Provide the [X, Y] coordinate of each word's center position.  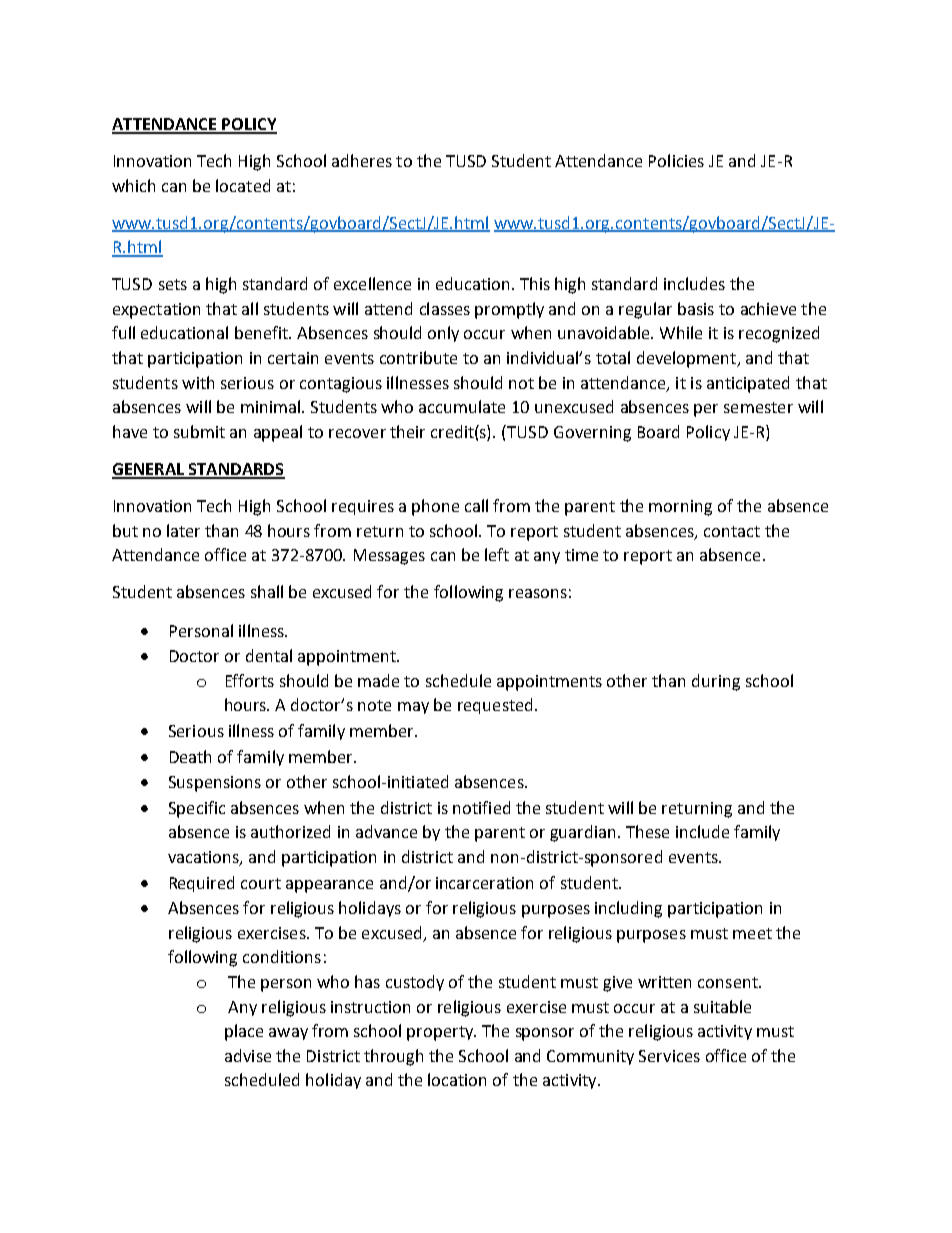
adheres [362, 160]
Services [669, 1056]
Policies [676, 160]
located [243, 185]
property [441, 1033]
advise [248, 1055]
